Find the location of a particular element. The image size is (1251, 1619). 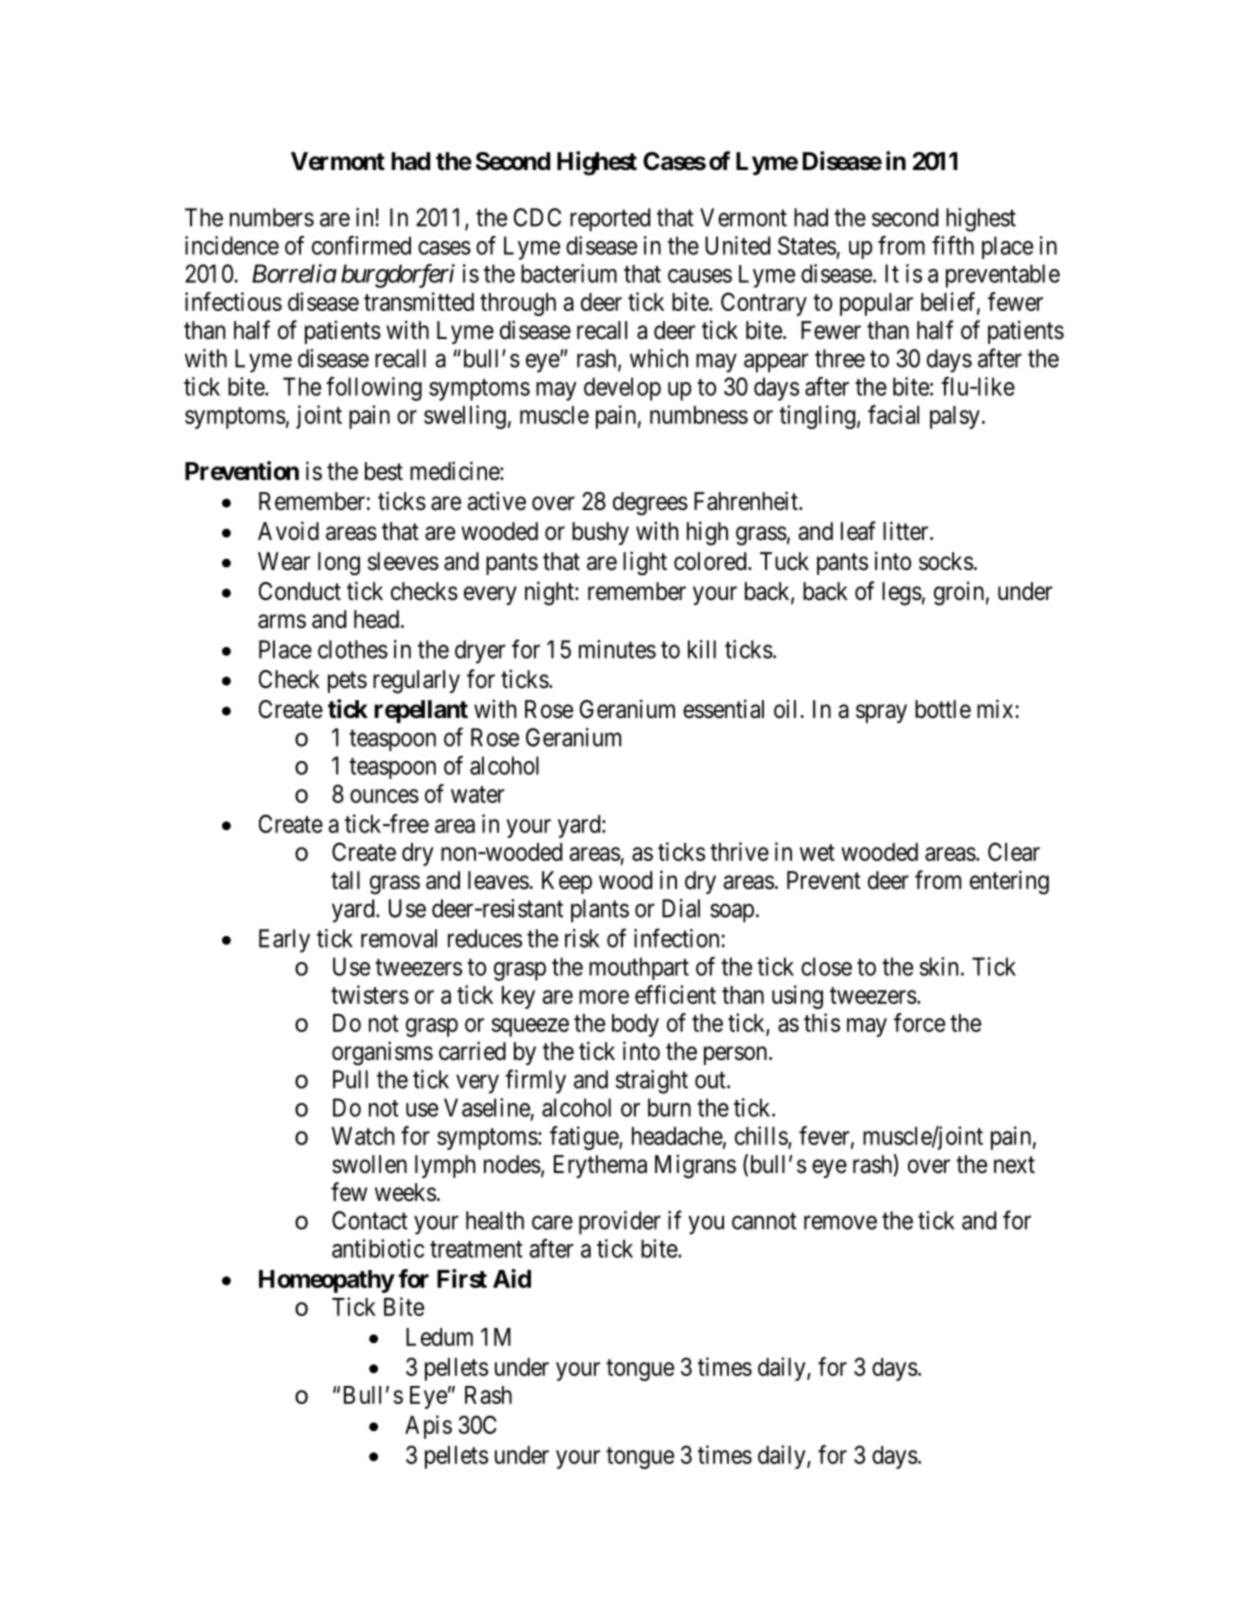

remove is located at coordinates (840, 1222).
